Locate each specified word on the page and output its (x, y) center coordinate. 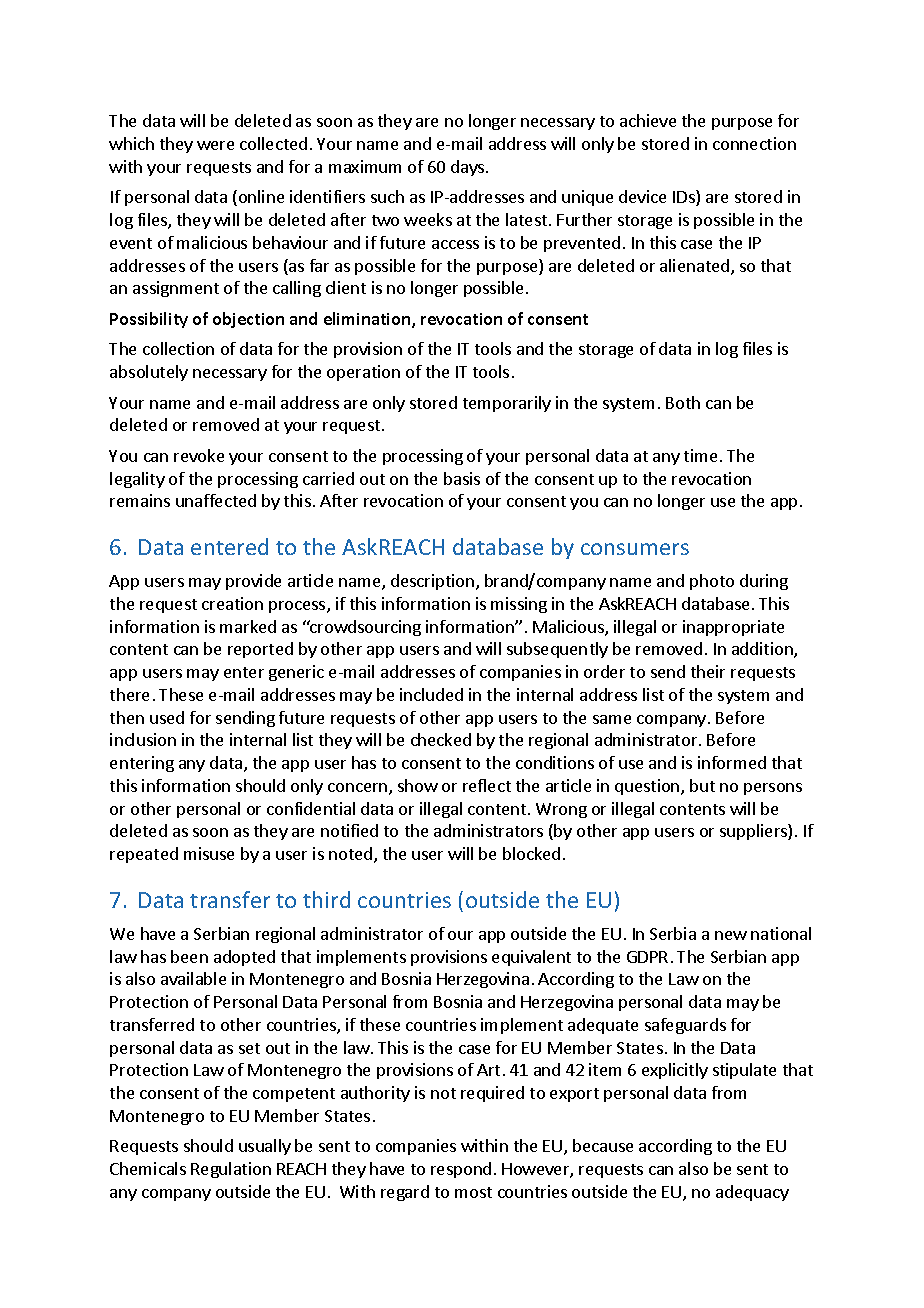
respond (461, 1170)
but (702, 785)
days (469, 168)
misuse (209, 853)
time (700, 455)
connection (754, 143)
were (215, 145)
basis (462, 478)
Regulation (231, 1170)
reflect (487, 785)
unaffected (216, 500)
